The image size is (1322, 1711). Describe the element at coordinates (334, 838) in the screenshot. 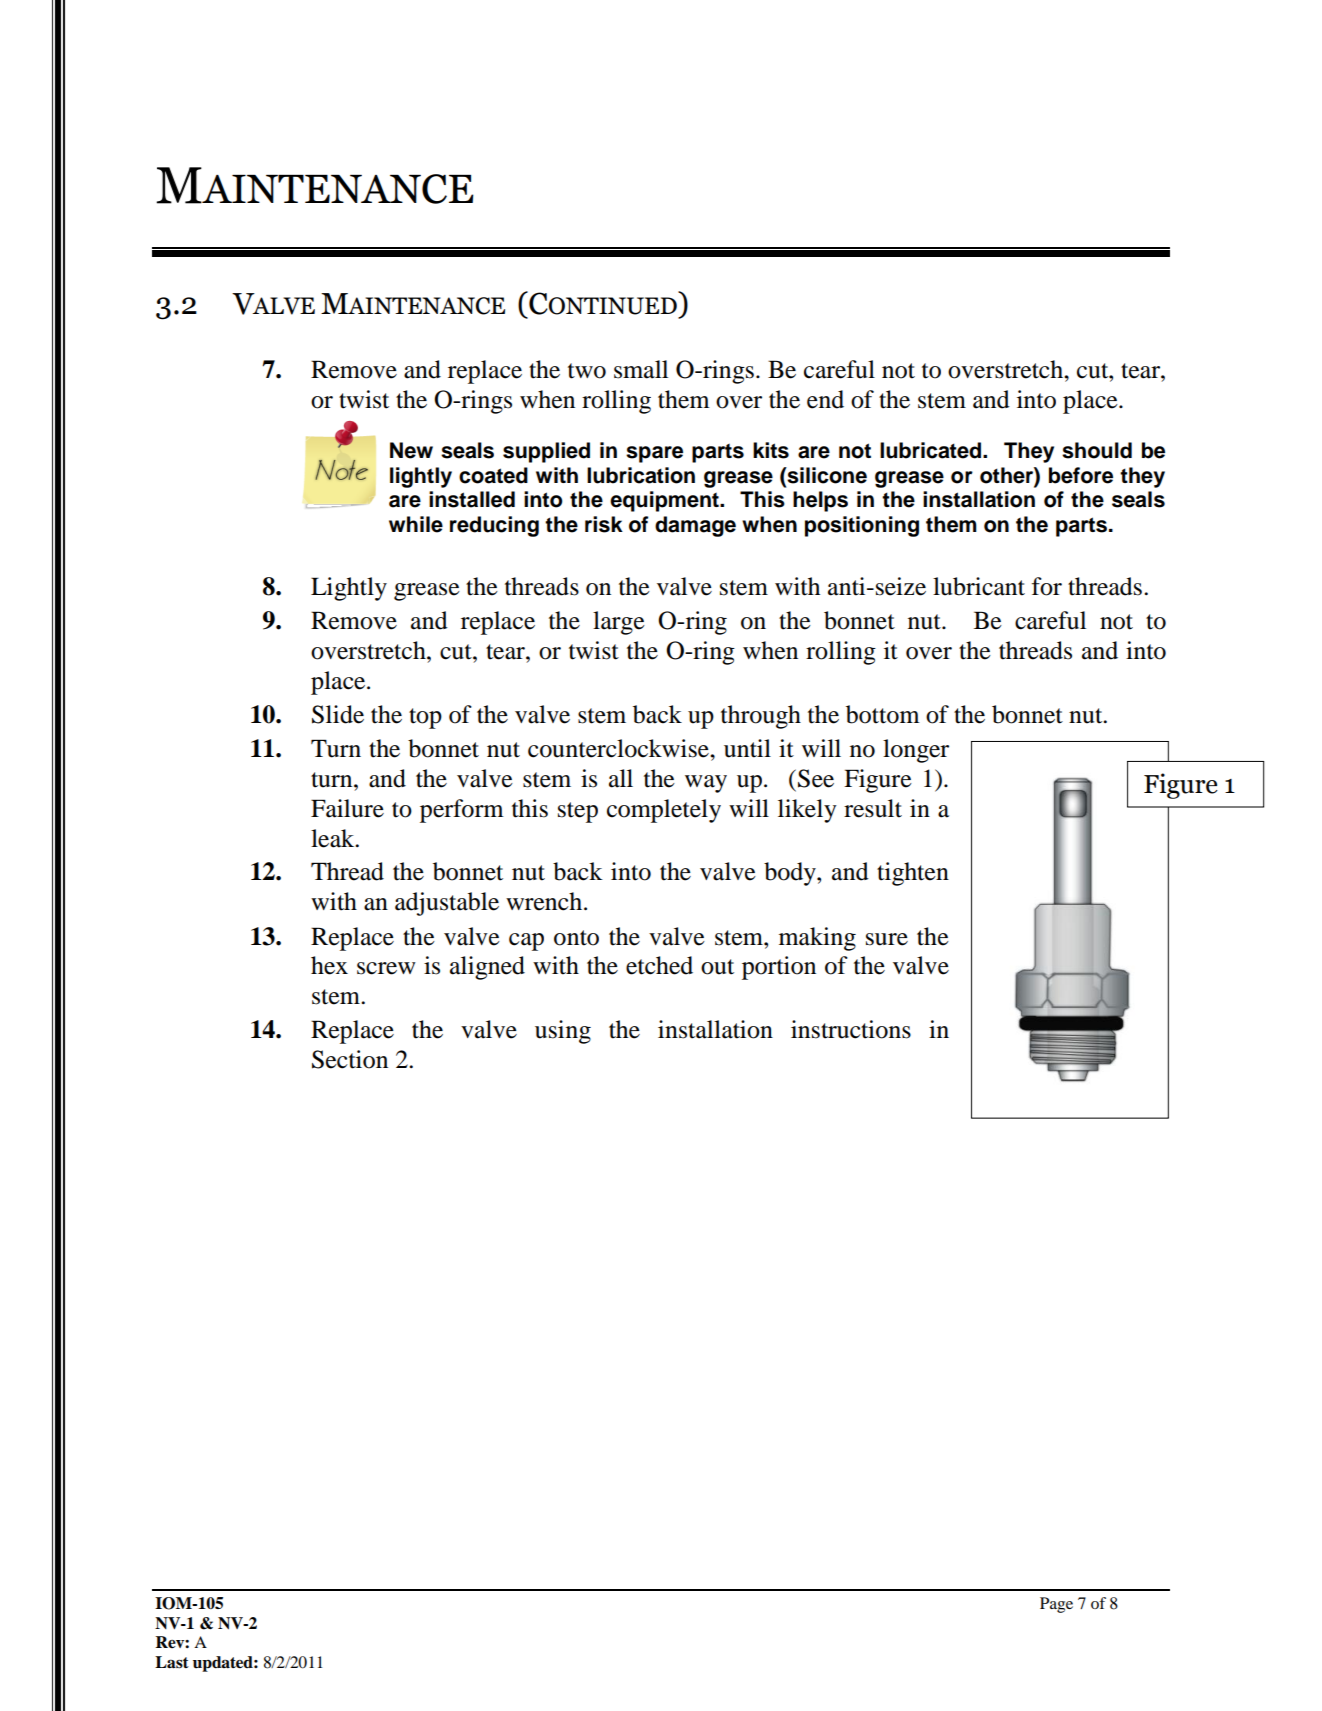

I see `leak` at that location.
